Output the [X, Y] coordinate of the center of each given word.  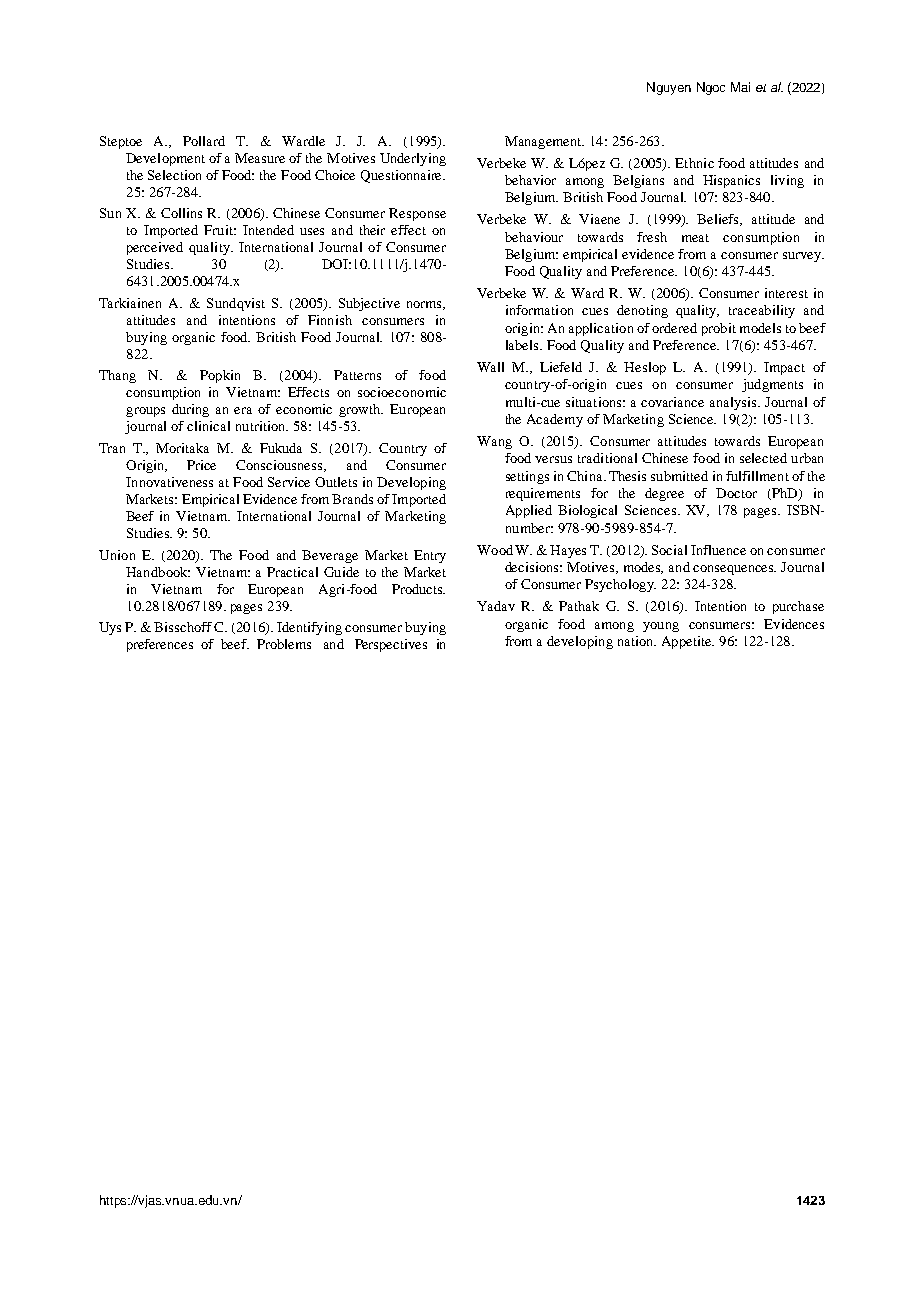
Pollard [204, 141]
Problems [284, 644]
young [661, 627]
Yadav [496, 606]
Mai [740, 87]
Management [544, 142]
